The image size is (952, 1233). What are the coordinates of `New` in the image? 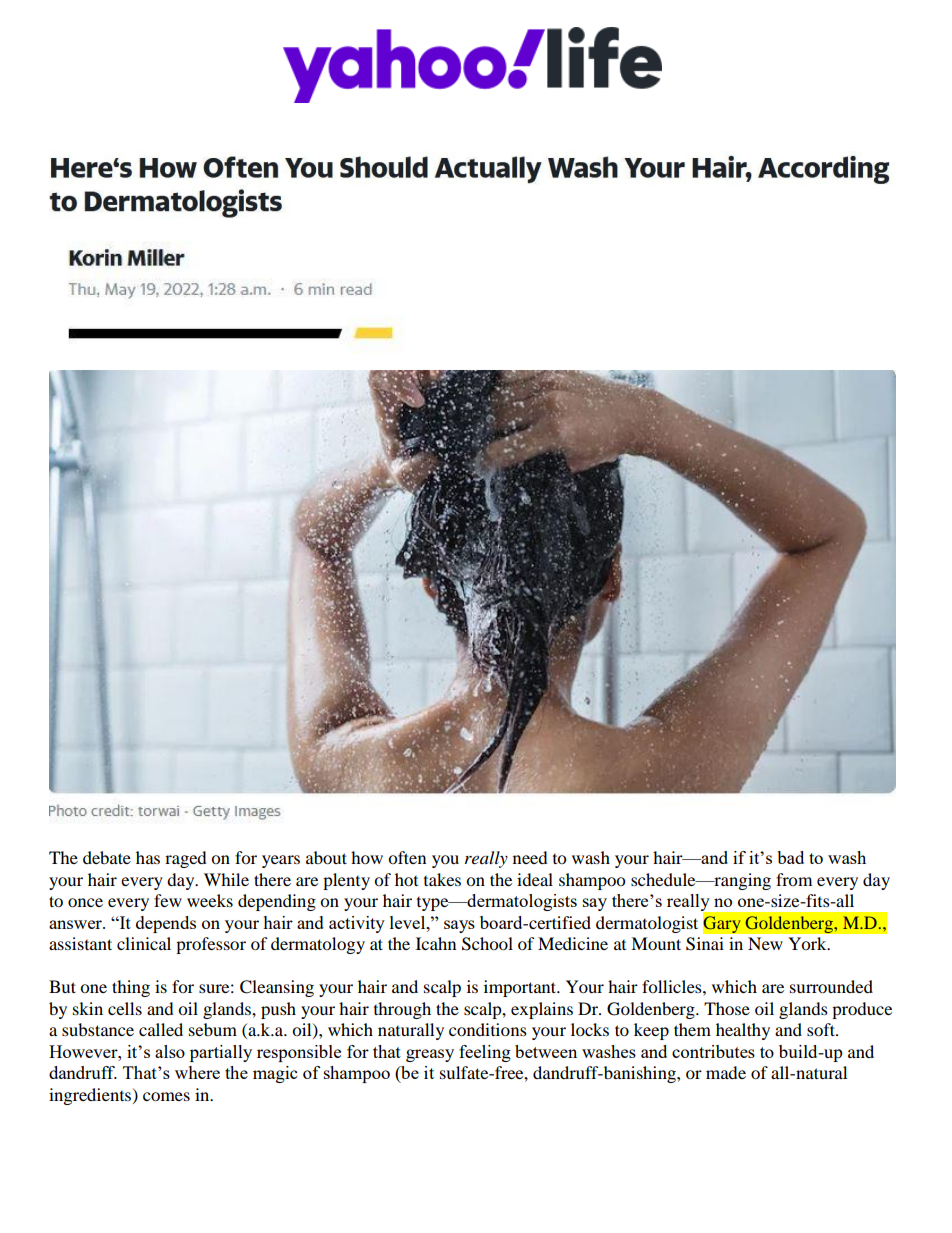 It's located at (765, 943).
